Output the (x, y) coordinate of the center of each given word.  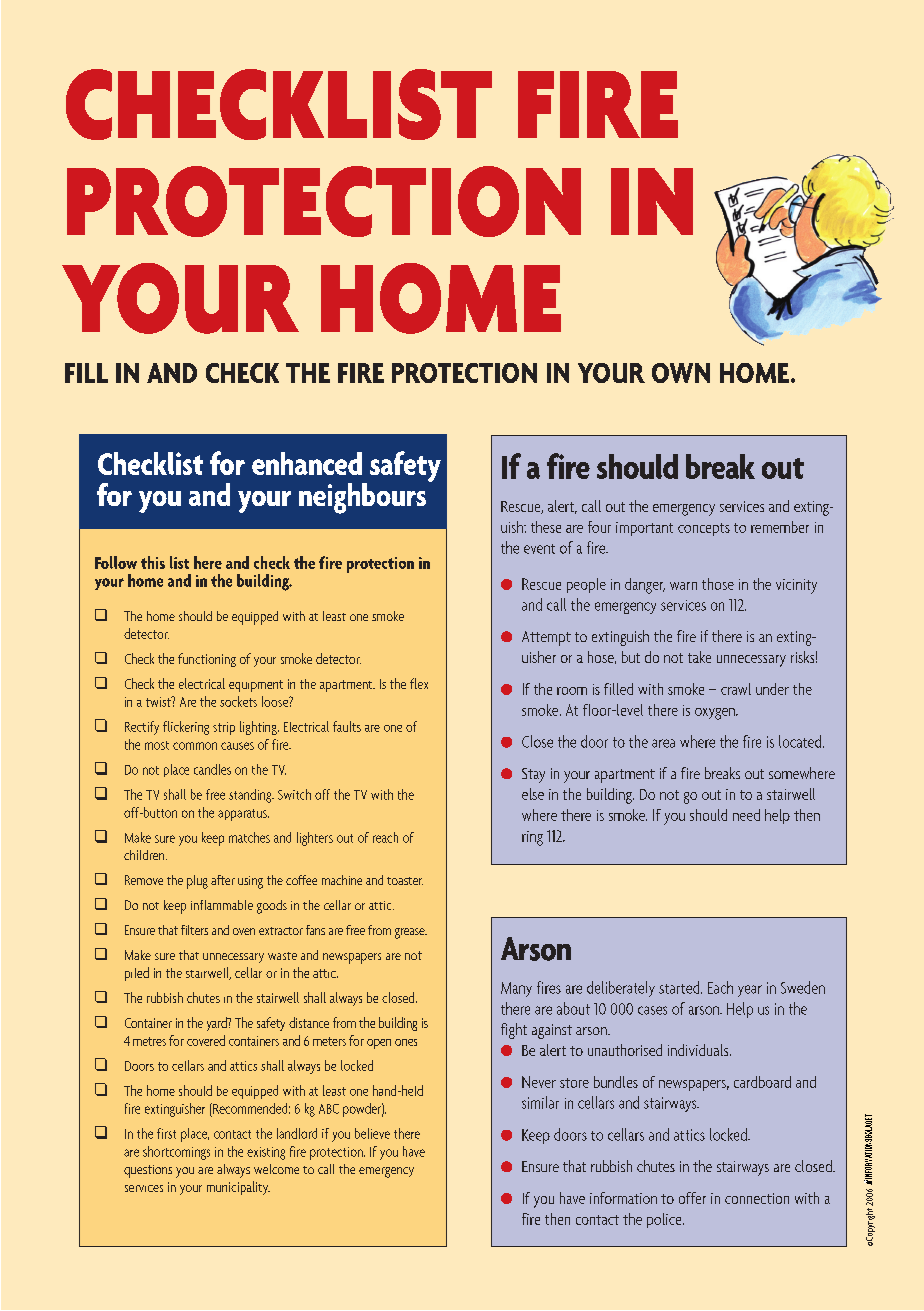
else (533, 794)
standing (251, 796)
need (746, 815)
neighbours (364, 497)
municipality (238, 1188)
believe (372, 1133)
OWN (681, 373)
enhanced (307, 463)
